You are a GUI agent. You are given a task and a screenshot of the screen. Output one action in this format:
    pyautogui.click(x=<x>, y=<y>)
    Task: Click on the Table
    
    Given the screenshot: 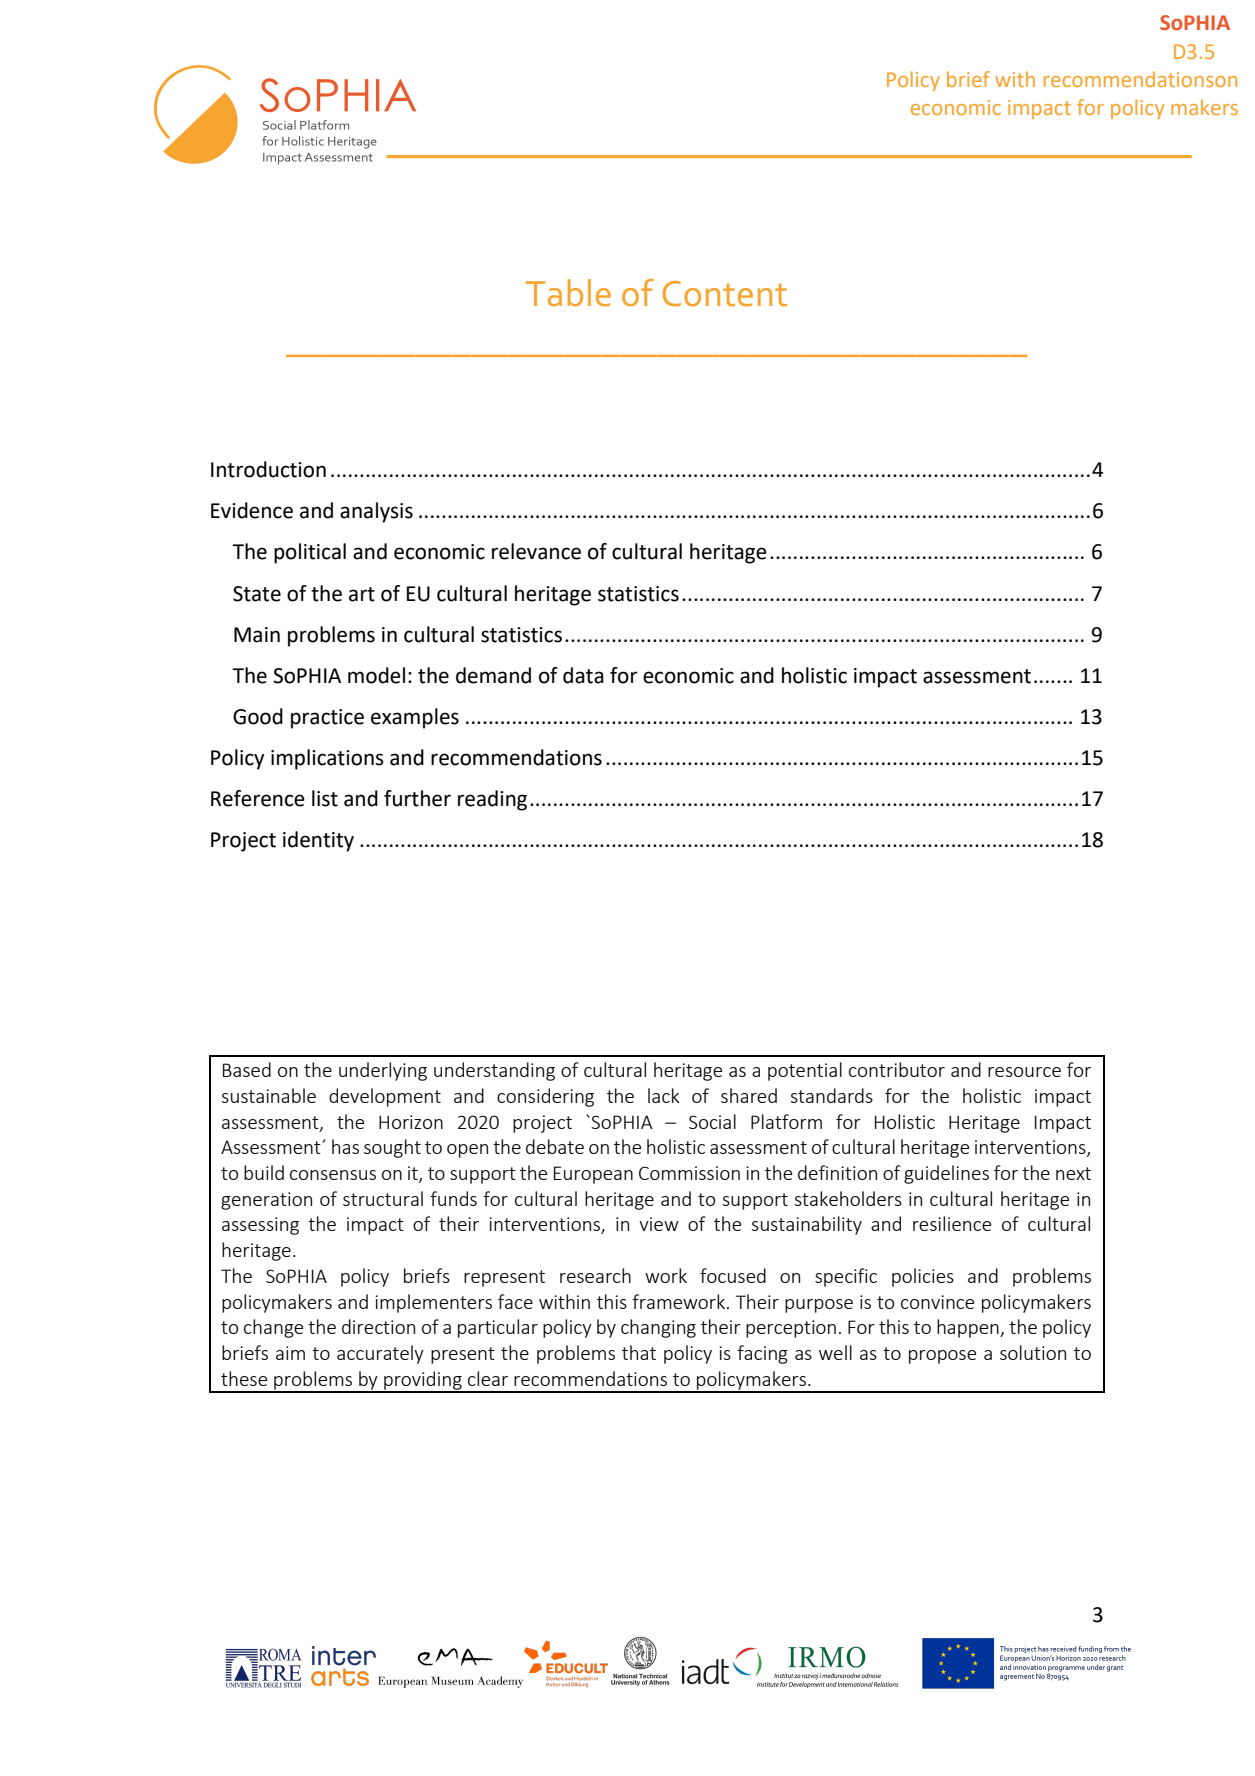 What is the action you would take?
    pyautogui.click(x=568, y=293)
